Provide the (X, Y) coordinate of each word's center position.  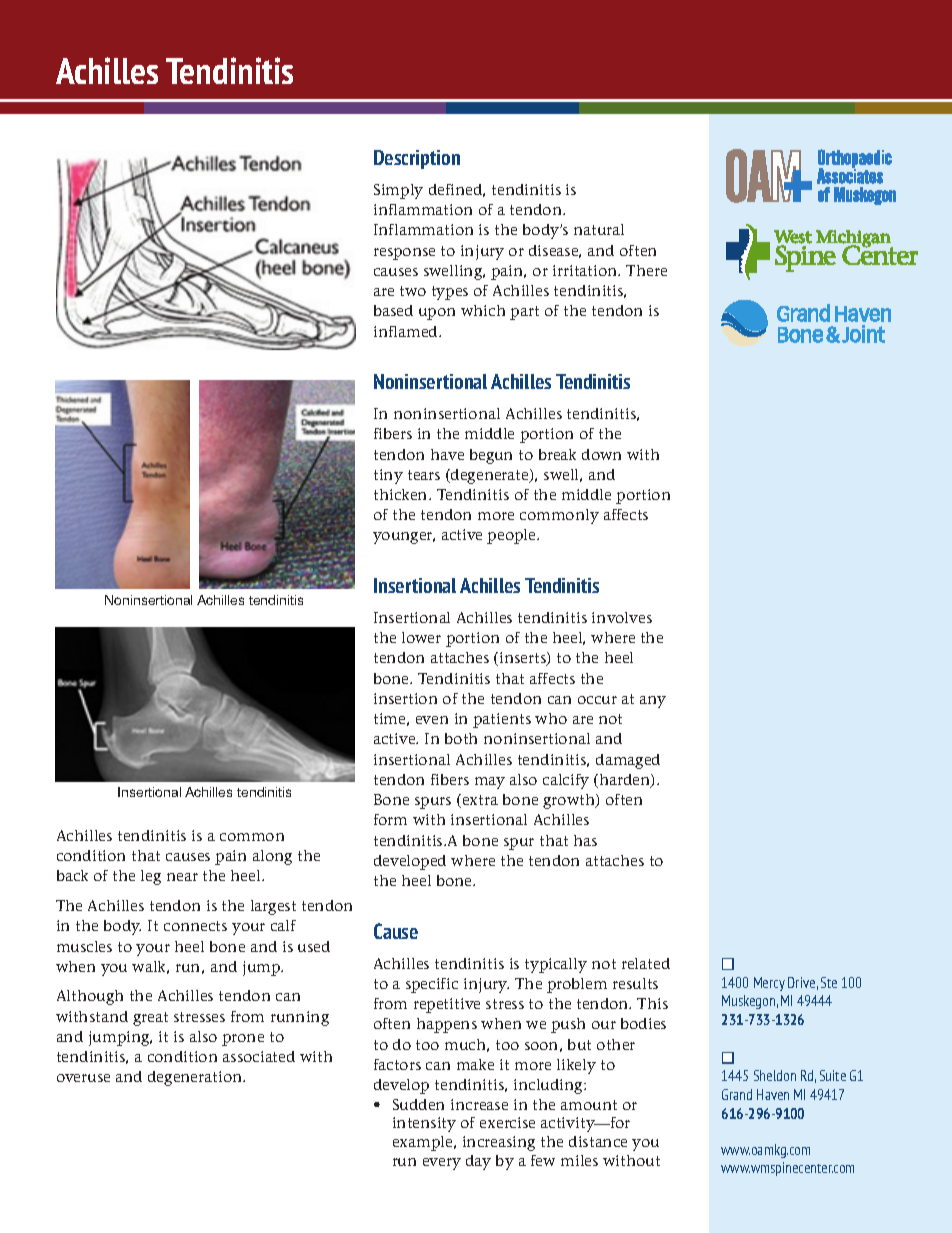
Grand (737, 1094)
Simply (398, 191)
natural (599, 229)
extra (479, 801)
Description (417, 159)
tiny (388, 476)
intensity (424, 1124)
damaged (628, 761)
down (601, 454)
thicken (402, 494)
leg (151, 877)
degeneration (196, 1078)
